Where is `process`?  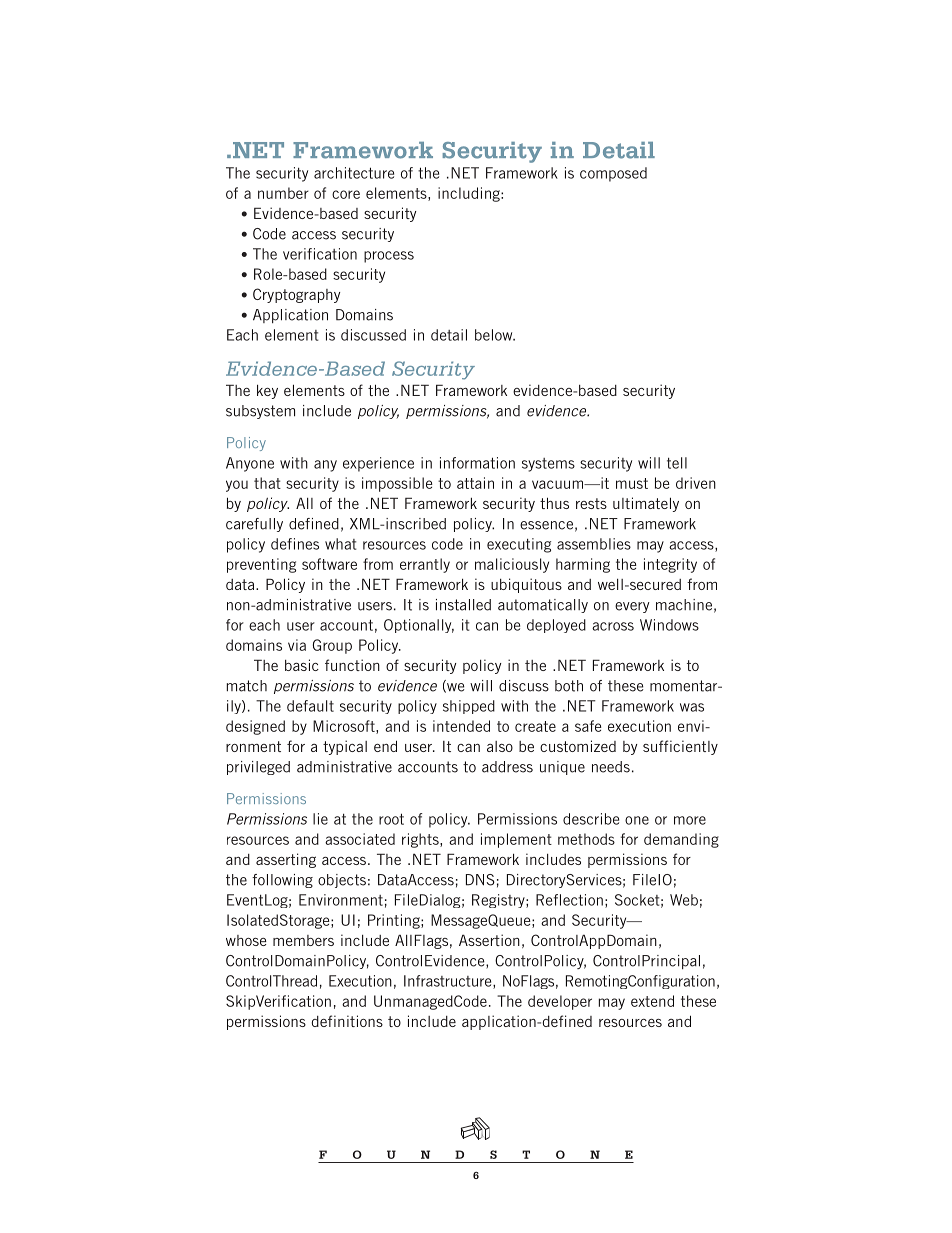
process is located at coordinates (389, 257).
